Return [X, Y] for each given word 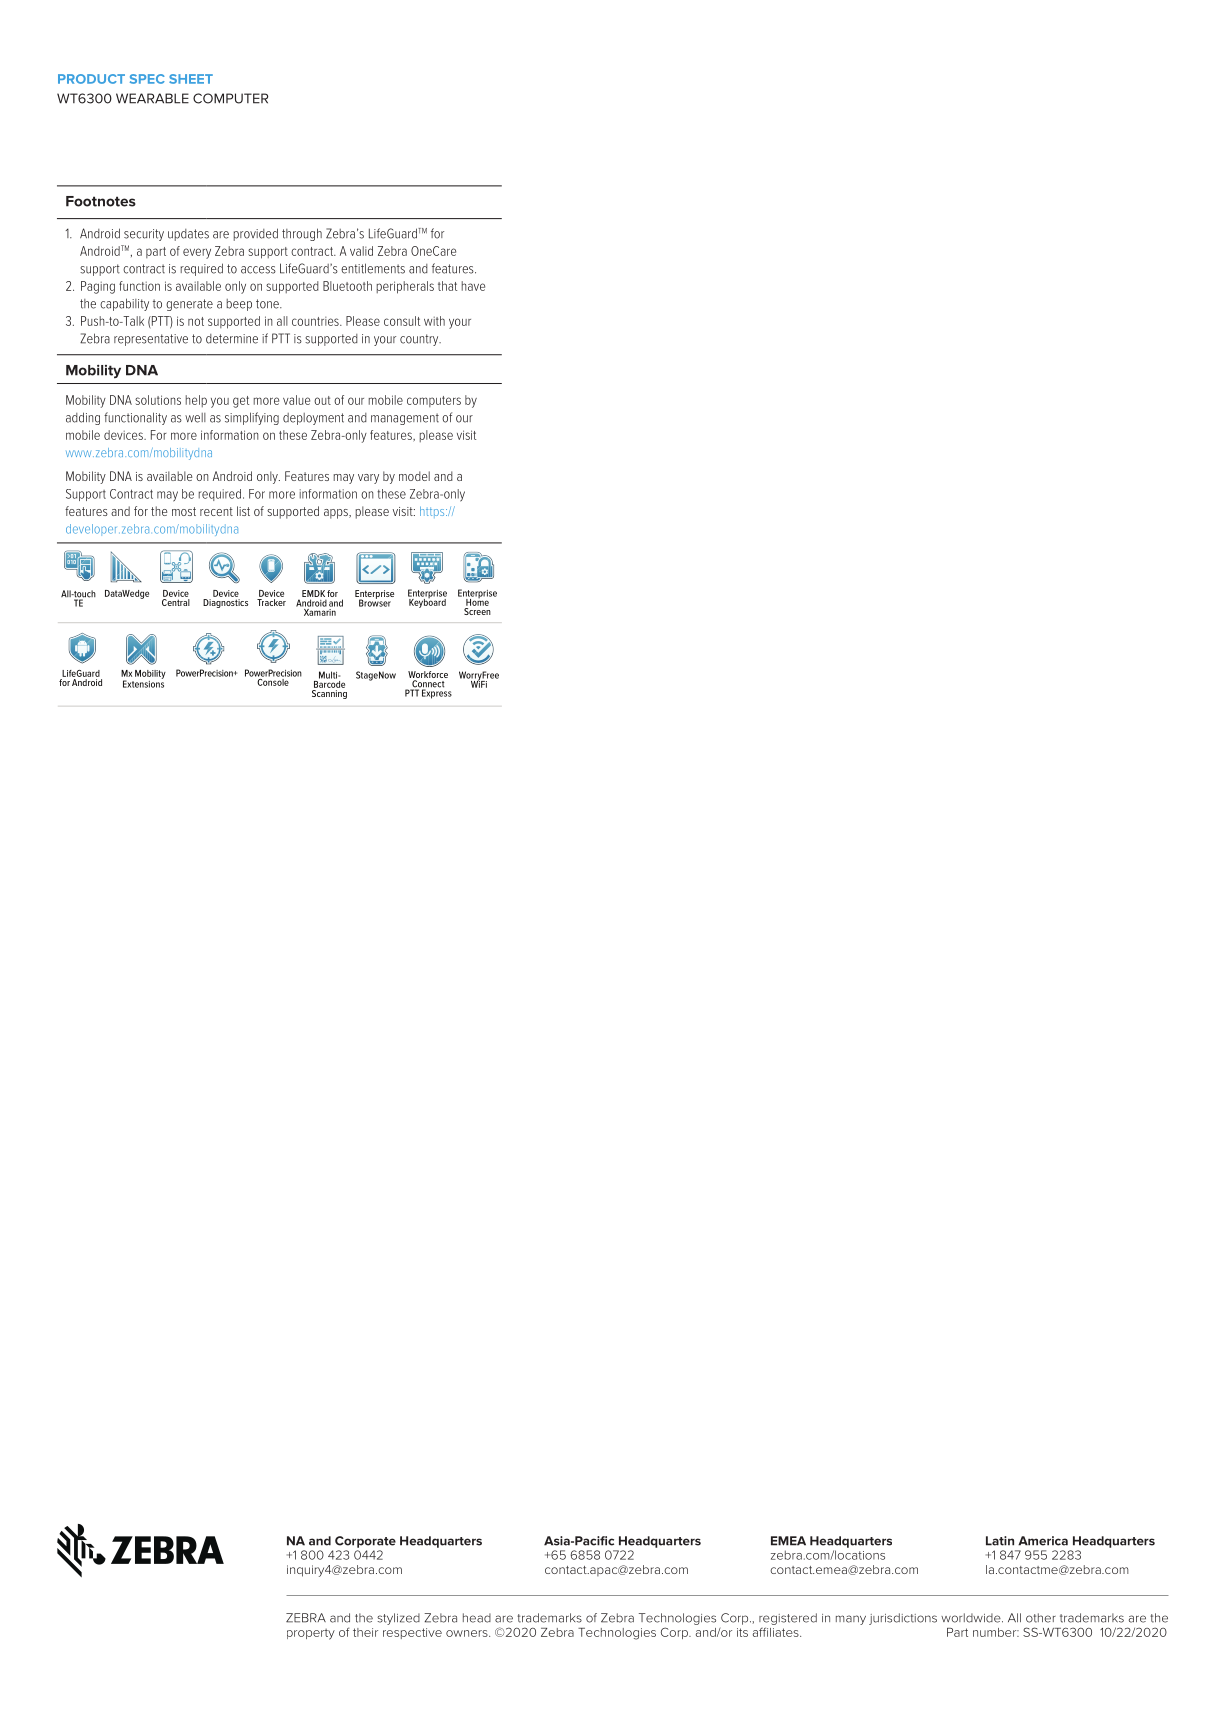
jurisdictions [903, 1619]
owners [468, 1633]
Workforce [428, 676]
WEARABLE [152, 98]
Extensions [143, 683]
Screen [477, 611]
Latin [1000, 1541]
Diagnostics [225, 603]
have [473, 286]
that [447, 286]
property [311, 1634]
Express [436, 693]
